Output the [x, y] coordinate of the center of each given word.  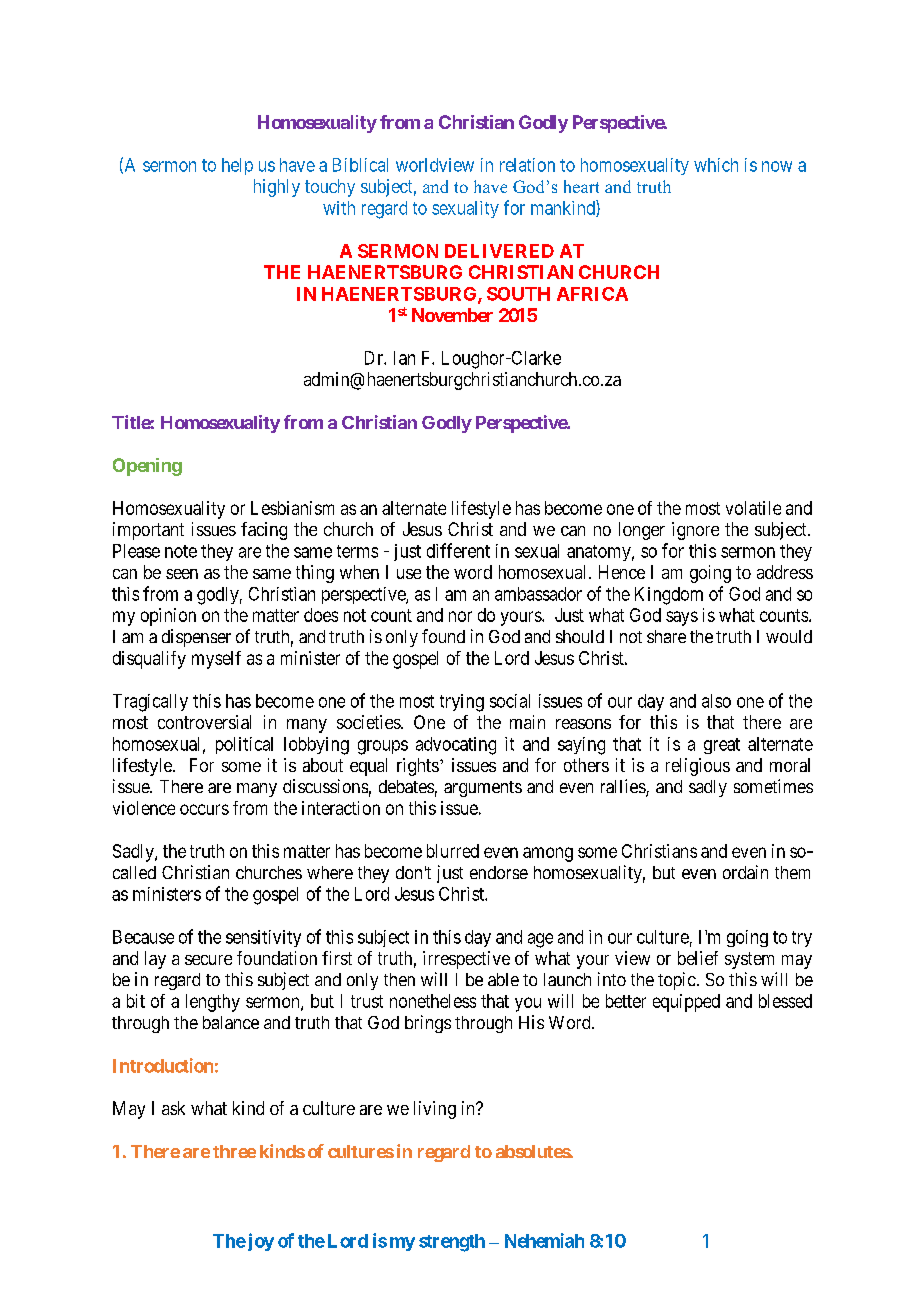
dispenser [196, 638]
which [716, 165]
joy [259, 1242]
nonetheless [433, 1001]
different [458, 550]
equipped [686, 1003]
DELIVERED [499, 251]
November [452, 315]
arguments [483, 789]
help [237, 166]
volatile [753, 508]
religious [698, 767]
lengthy [213, 1003]
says [682, 618]
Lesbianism [292, 508]
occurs [204, 809]
